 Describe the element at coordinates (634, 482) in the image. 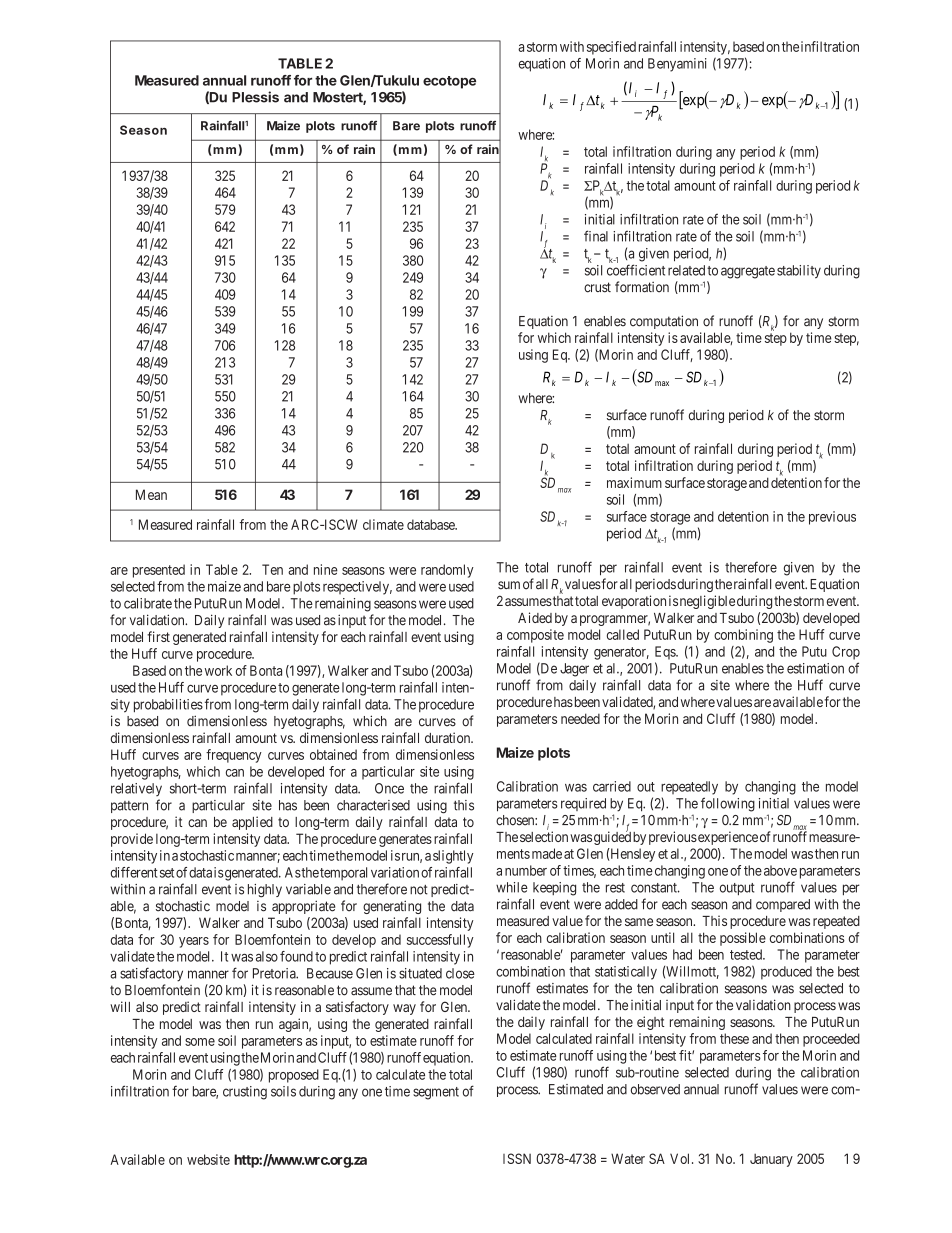

I see `maximum` at that location.
